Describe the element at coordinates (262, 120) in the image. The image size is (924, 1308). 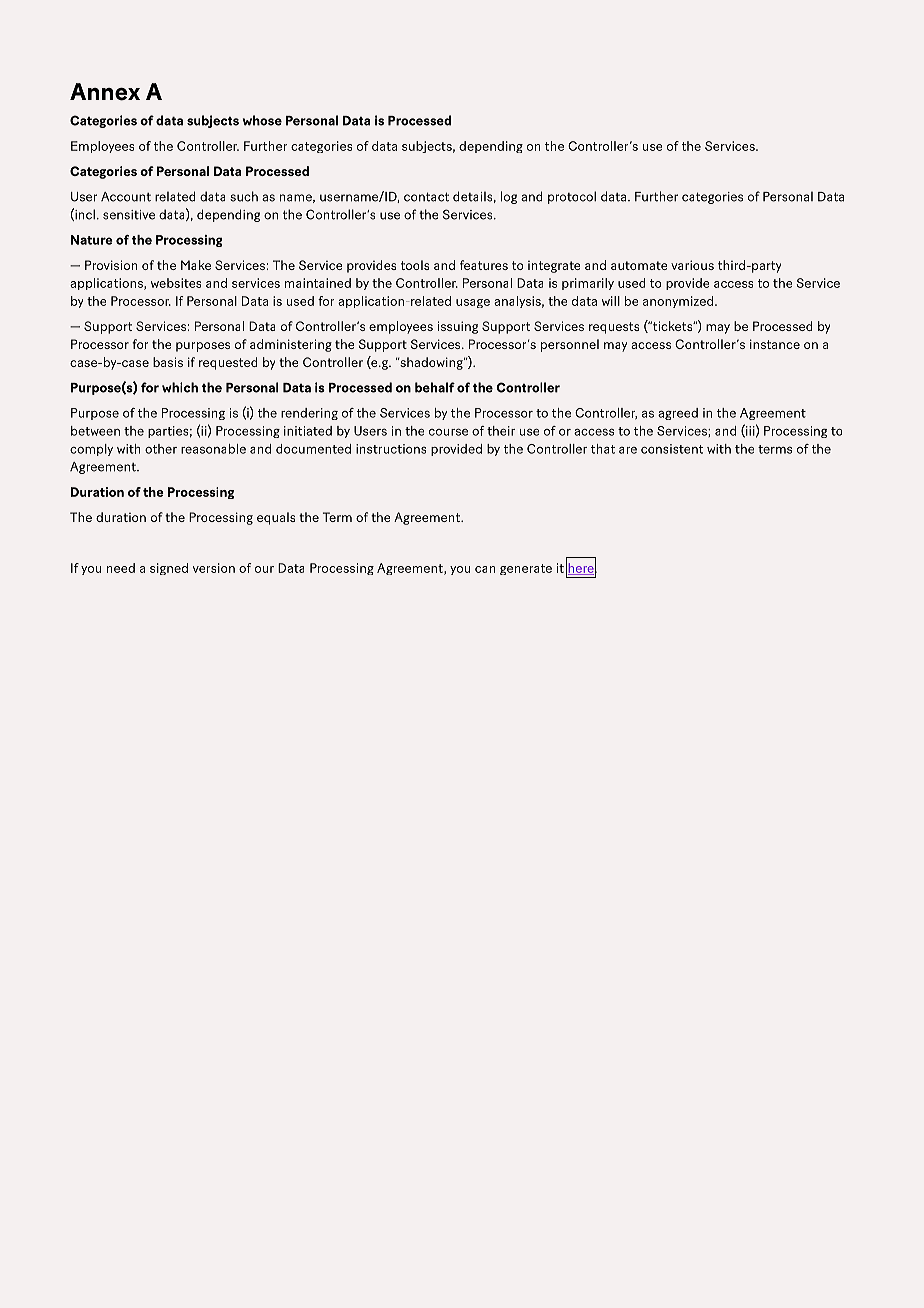
I see `whose` at that location.
